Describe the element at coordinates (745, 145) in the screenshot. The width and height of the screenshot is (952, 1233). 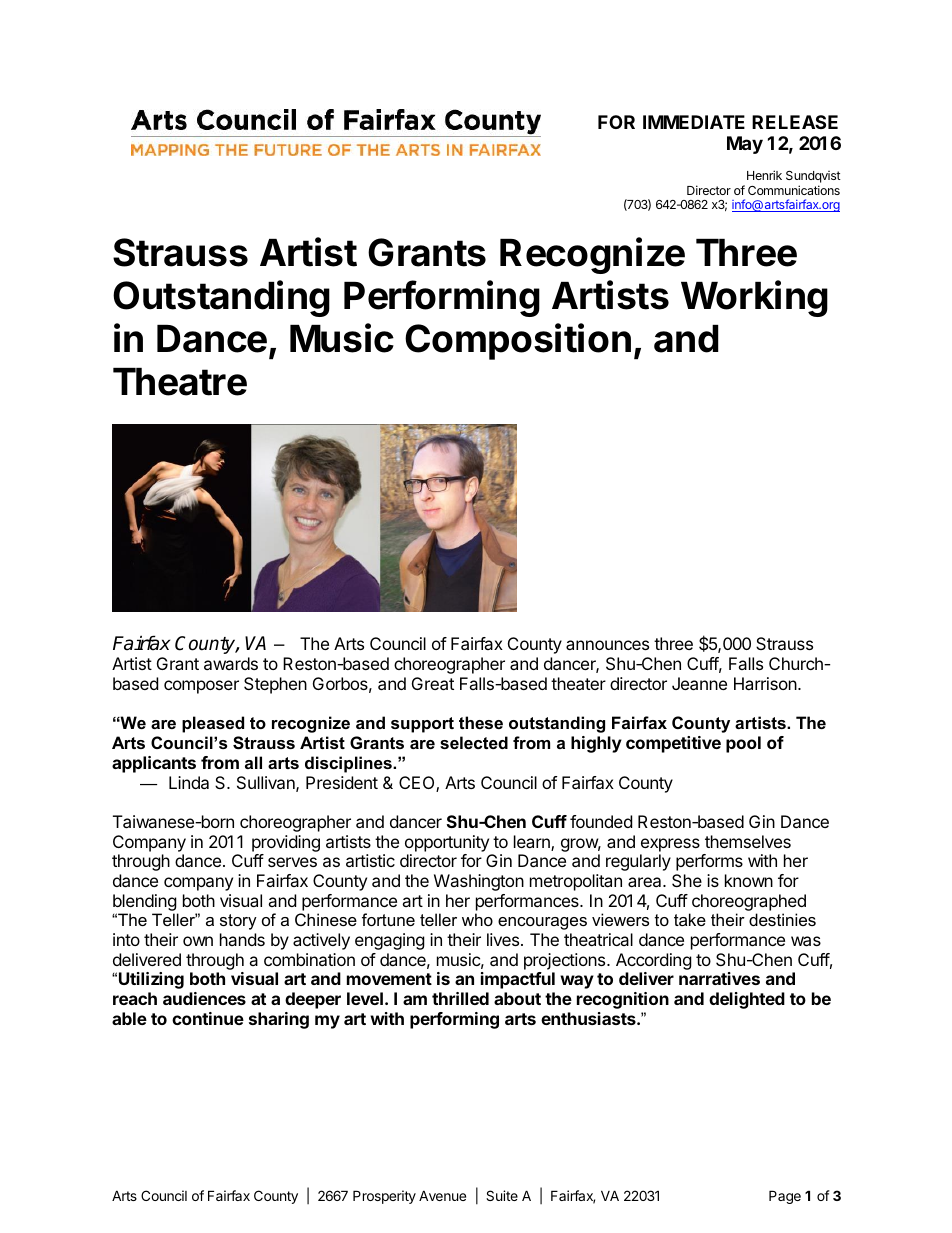
I see `May` at that location.
